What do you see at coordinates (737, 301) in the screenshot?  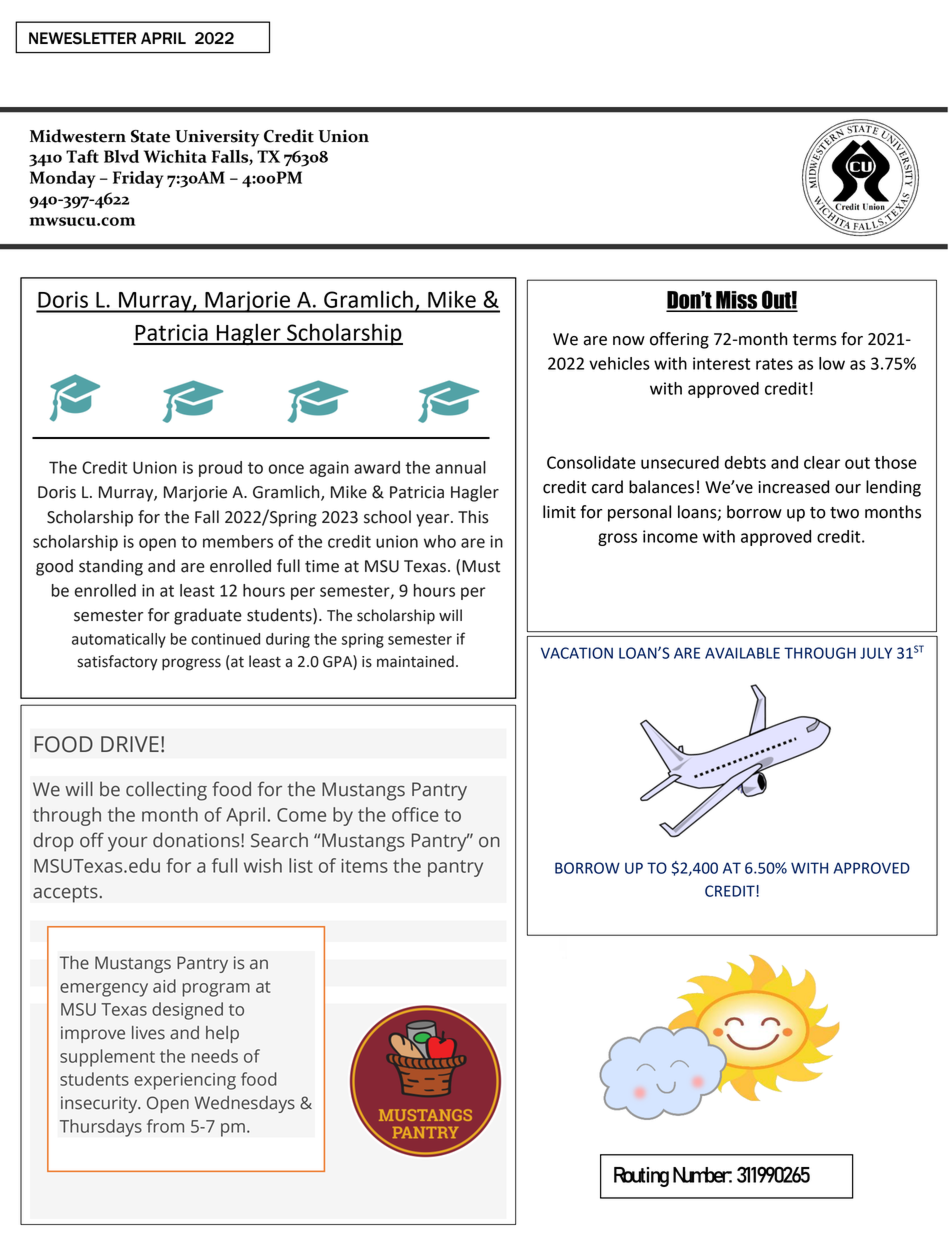 I see `Miss` at bounding box center [737, 301].
